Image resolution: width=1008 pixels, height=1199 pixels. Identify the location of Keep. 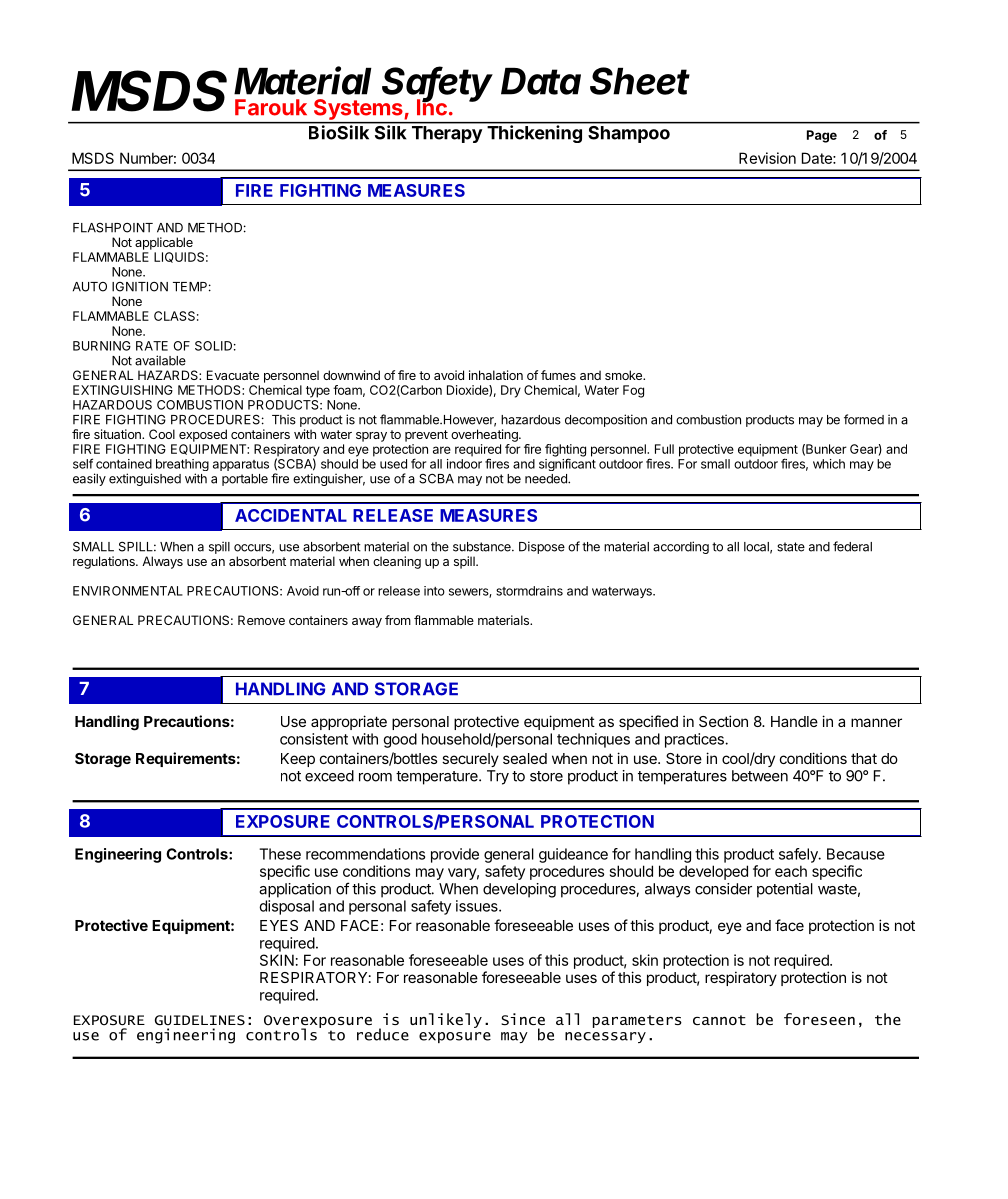
(298, 760).
